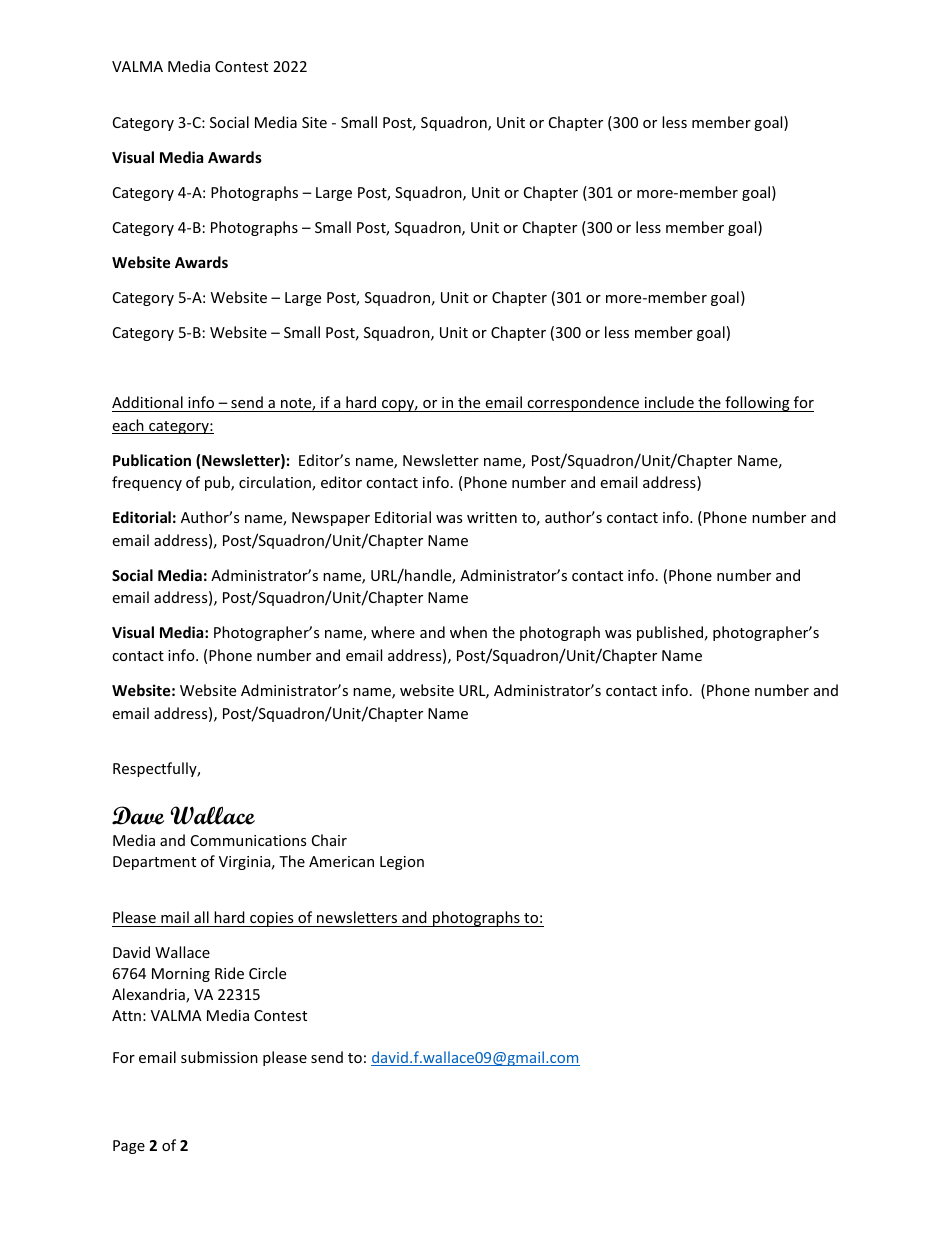 This page has height=1233, width=952. Describe the element at coordinates (583, 404) in the page. I see `correspondence` at that location.
